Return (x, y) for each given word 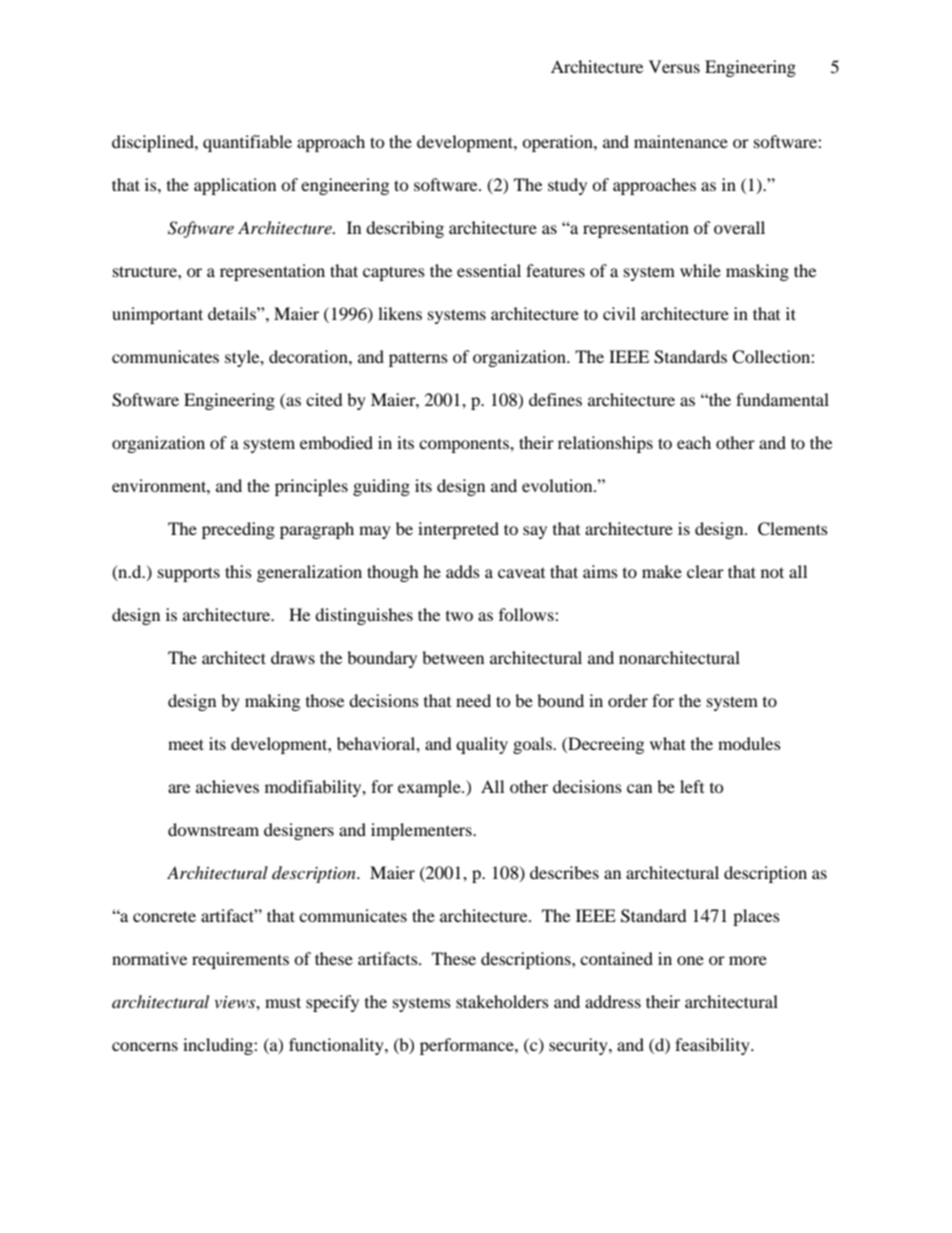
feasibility (713, 1046)
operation (558, 143)
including (219, 1046)
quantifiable (247, 143)
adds (463, 571)
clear (705, 571)
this (238, 571)
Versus (674, 66)
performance (468, 1046)
